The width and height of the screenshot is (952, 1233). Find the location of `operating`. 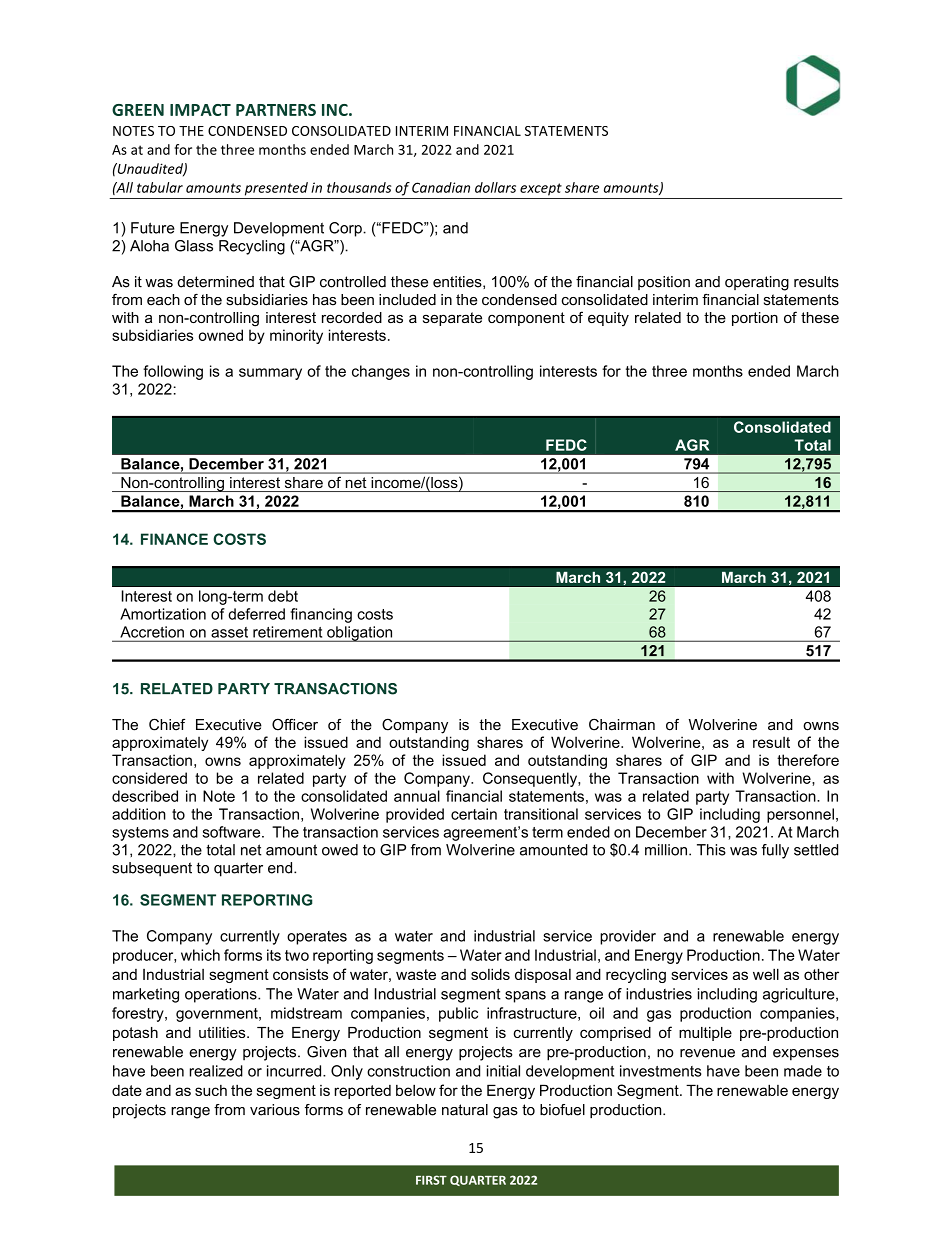

operating is located at coordinates (757, 283).
